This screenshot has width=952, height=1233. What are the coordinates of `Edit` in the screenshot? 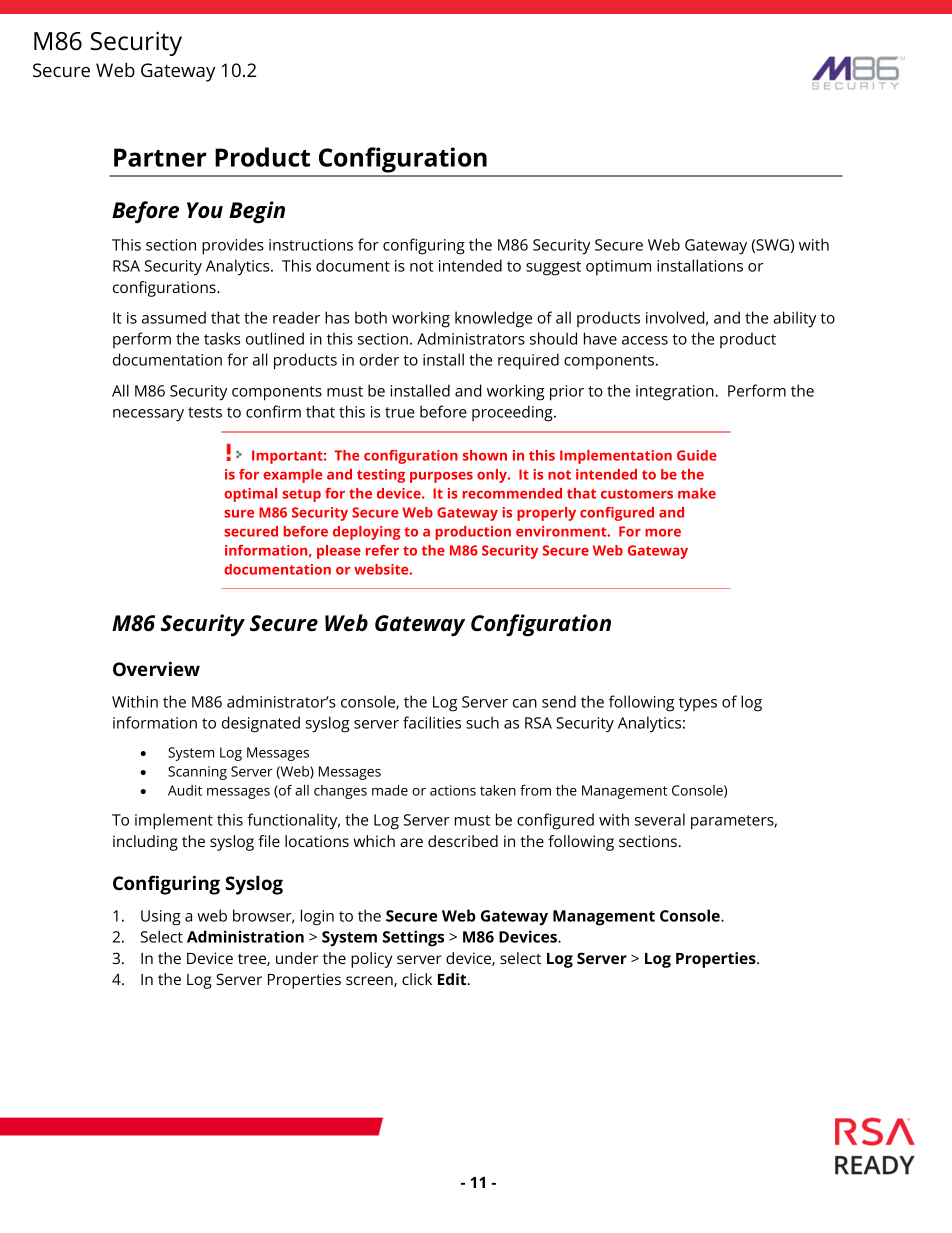 It's located at (453, 979).
